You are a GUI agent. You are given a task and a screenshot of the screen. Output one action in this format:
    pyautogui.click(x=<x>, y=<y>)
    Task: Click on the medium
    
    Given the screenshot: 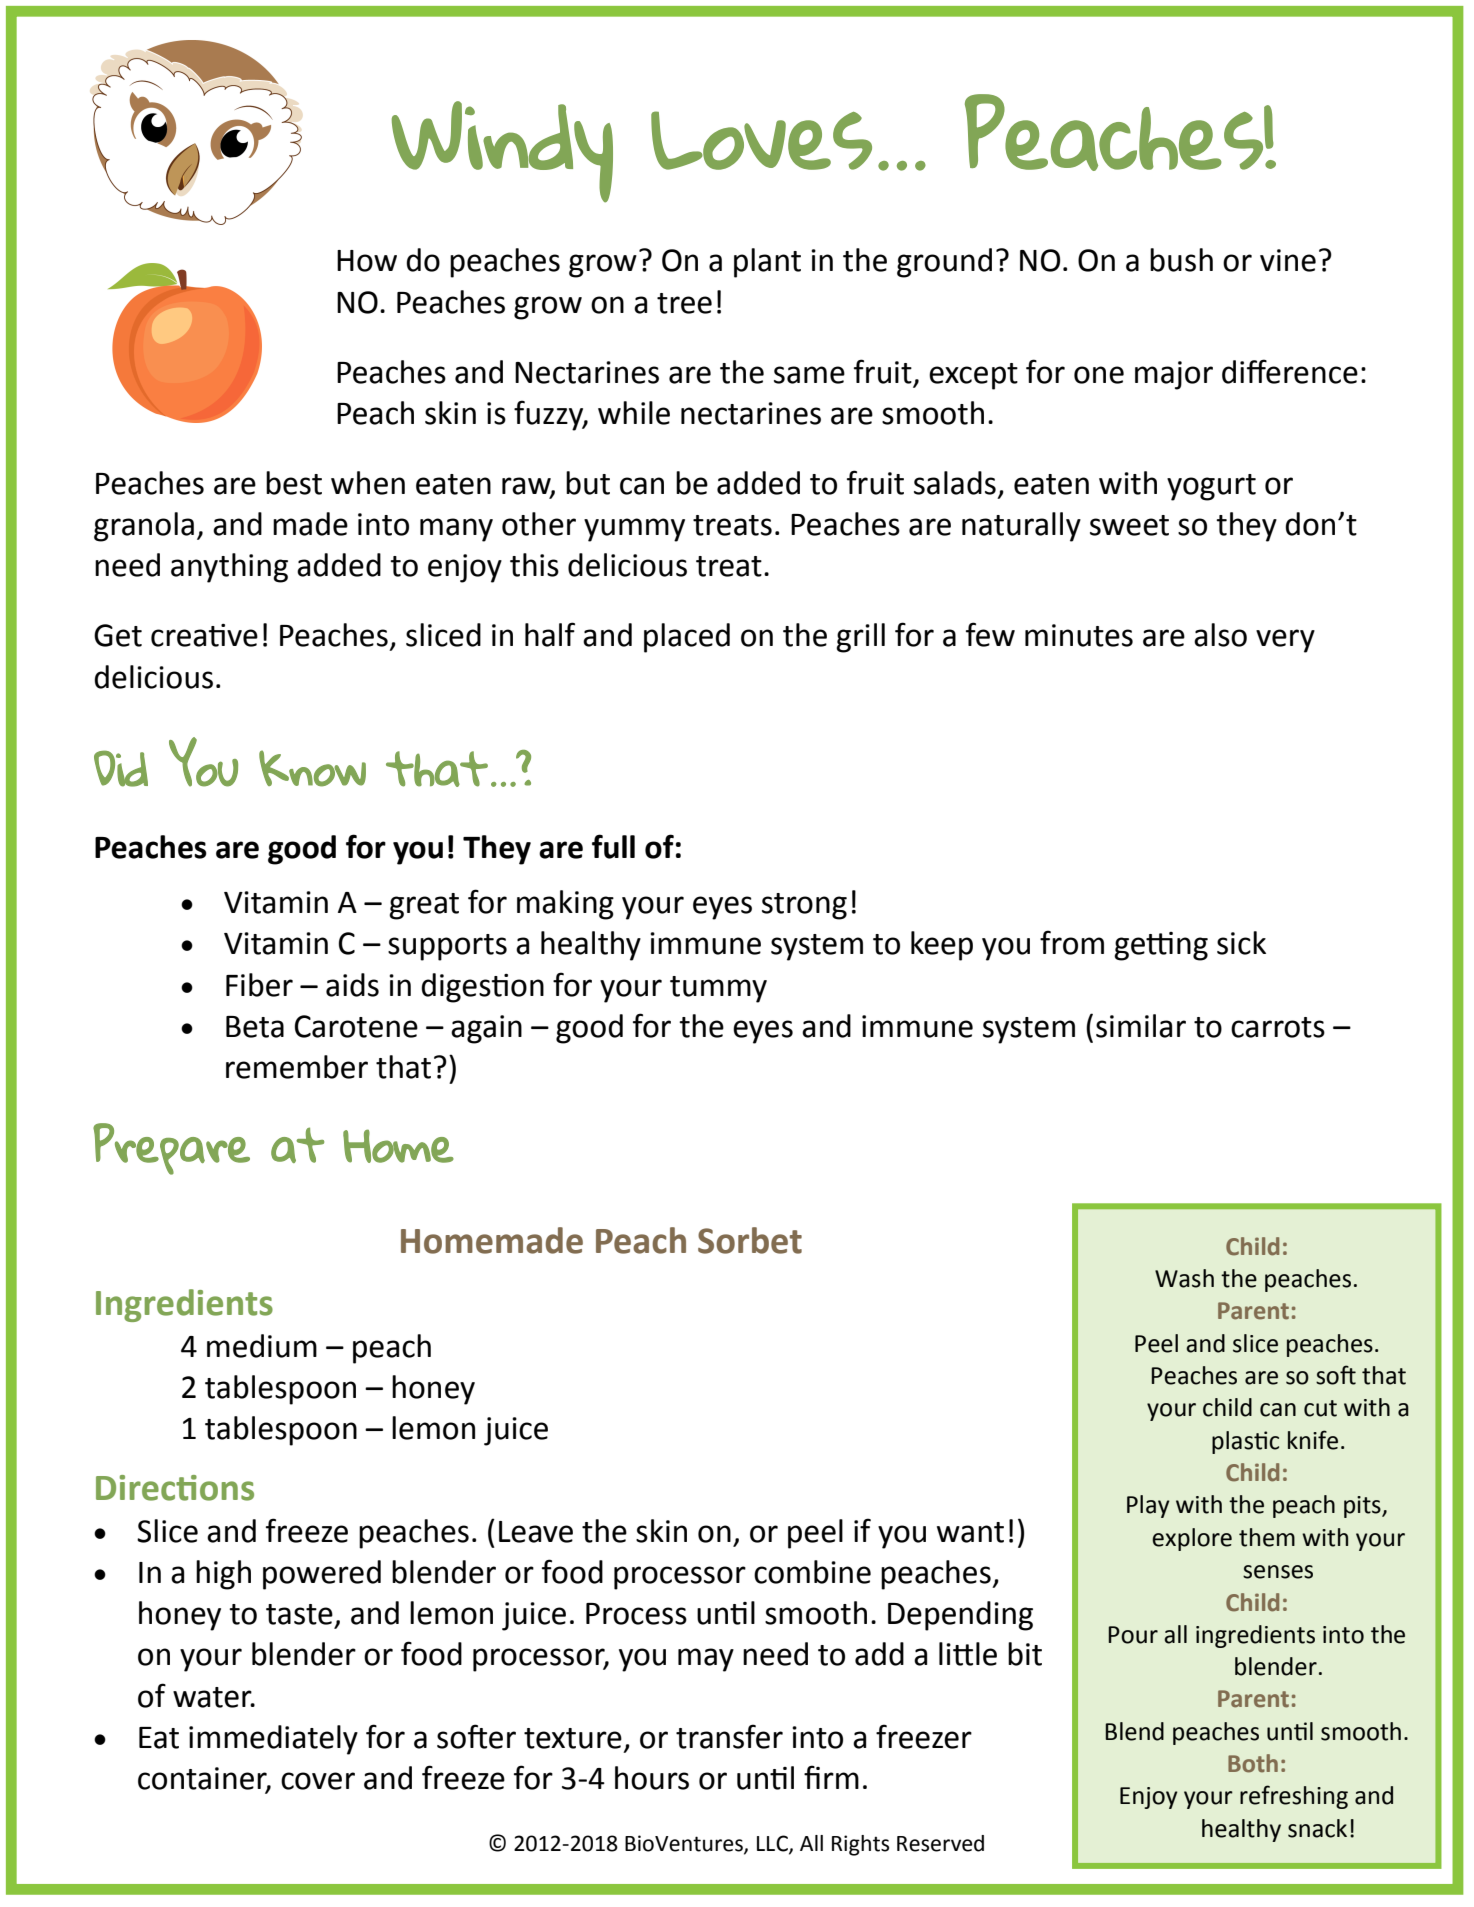 What is the action you would take?
    pyautogui.click(x=262, y=1346)
